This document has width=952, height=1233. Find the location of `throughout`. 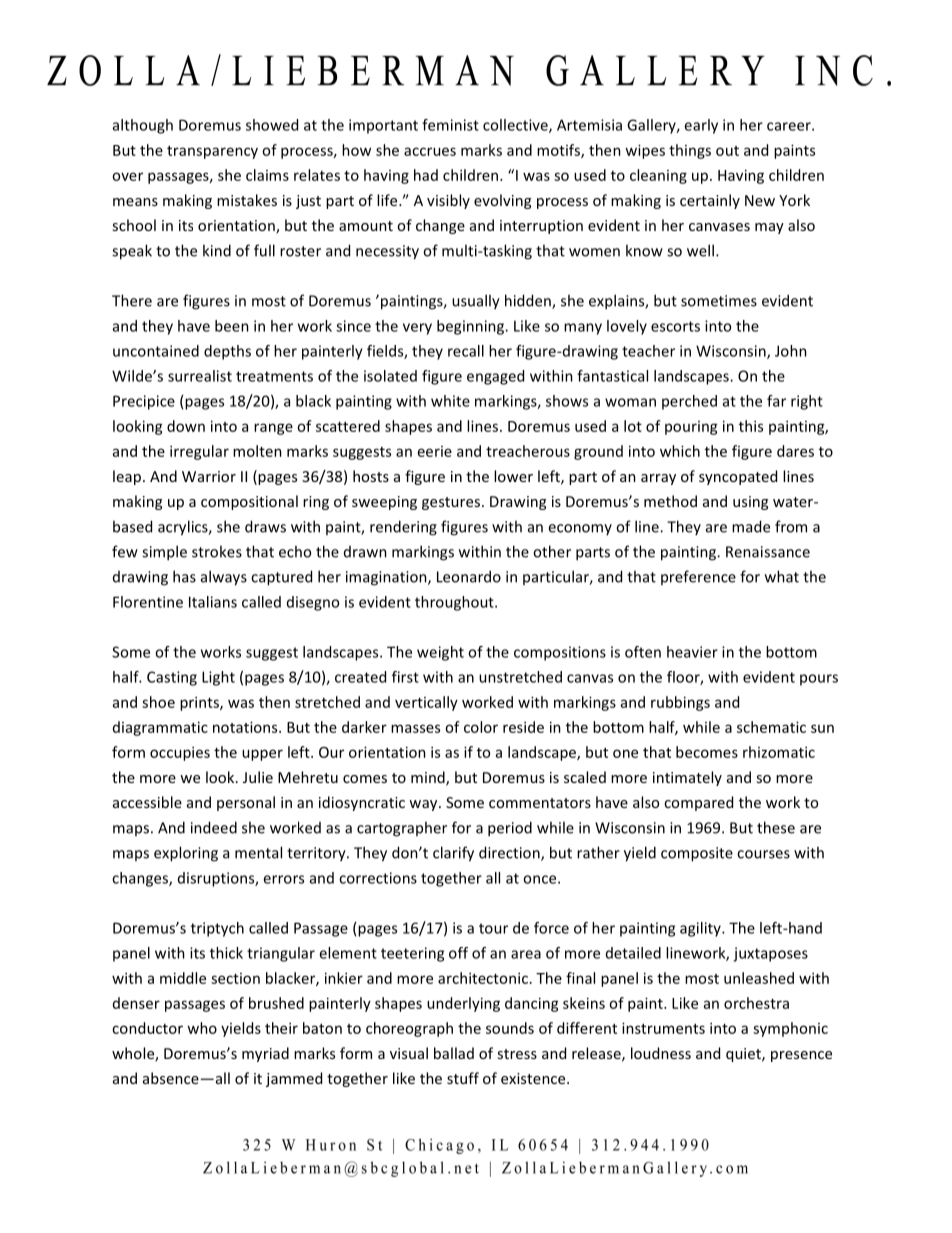

throughout is located at coordinates (455, 603).
